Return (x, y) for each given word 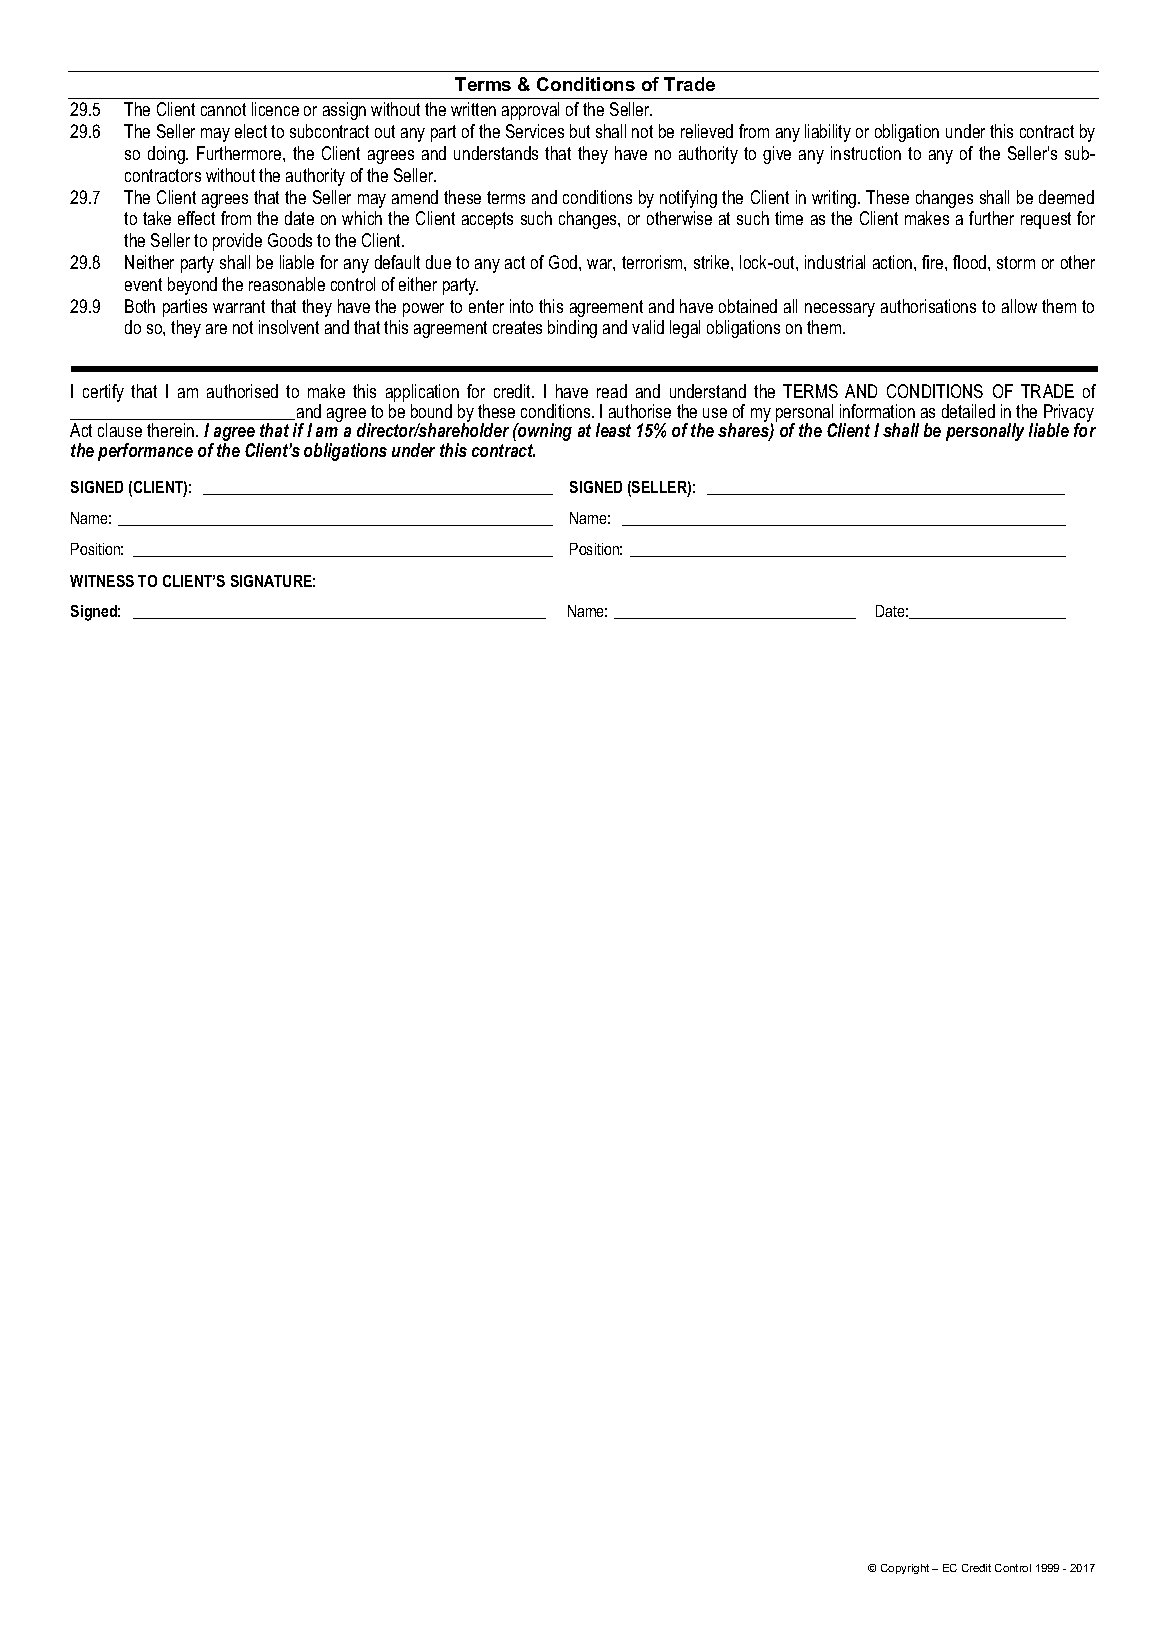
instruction (866, 153)
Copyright (905, 1569)
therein (172, 430)
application (422, 394)
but (580, 131)
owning (544, 432)
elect (251, 131)
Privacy (1069, 414)
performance (145, 452)
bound (431, 411)
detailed (968, 411)
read (612, 391)
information (877, 411)
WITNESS (102, 581)
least (613, 430)
